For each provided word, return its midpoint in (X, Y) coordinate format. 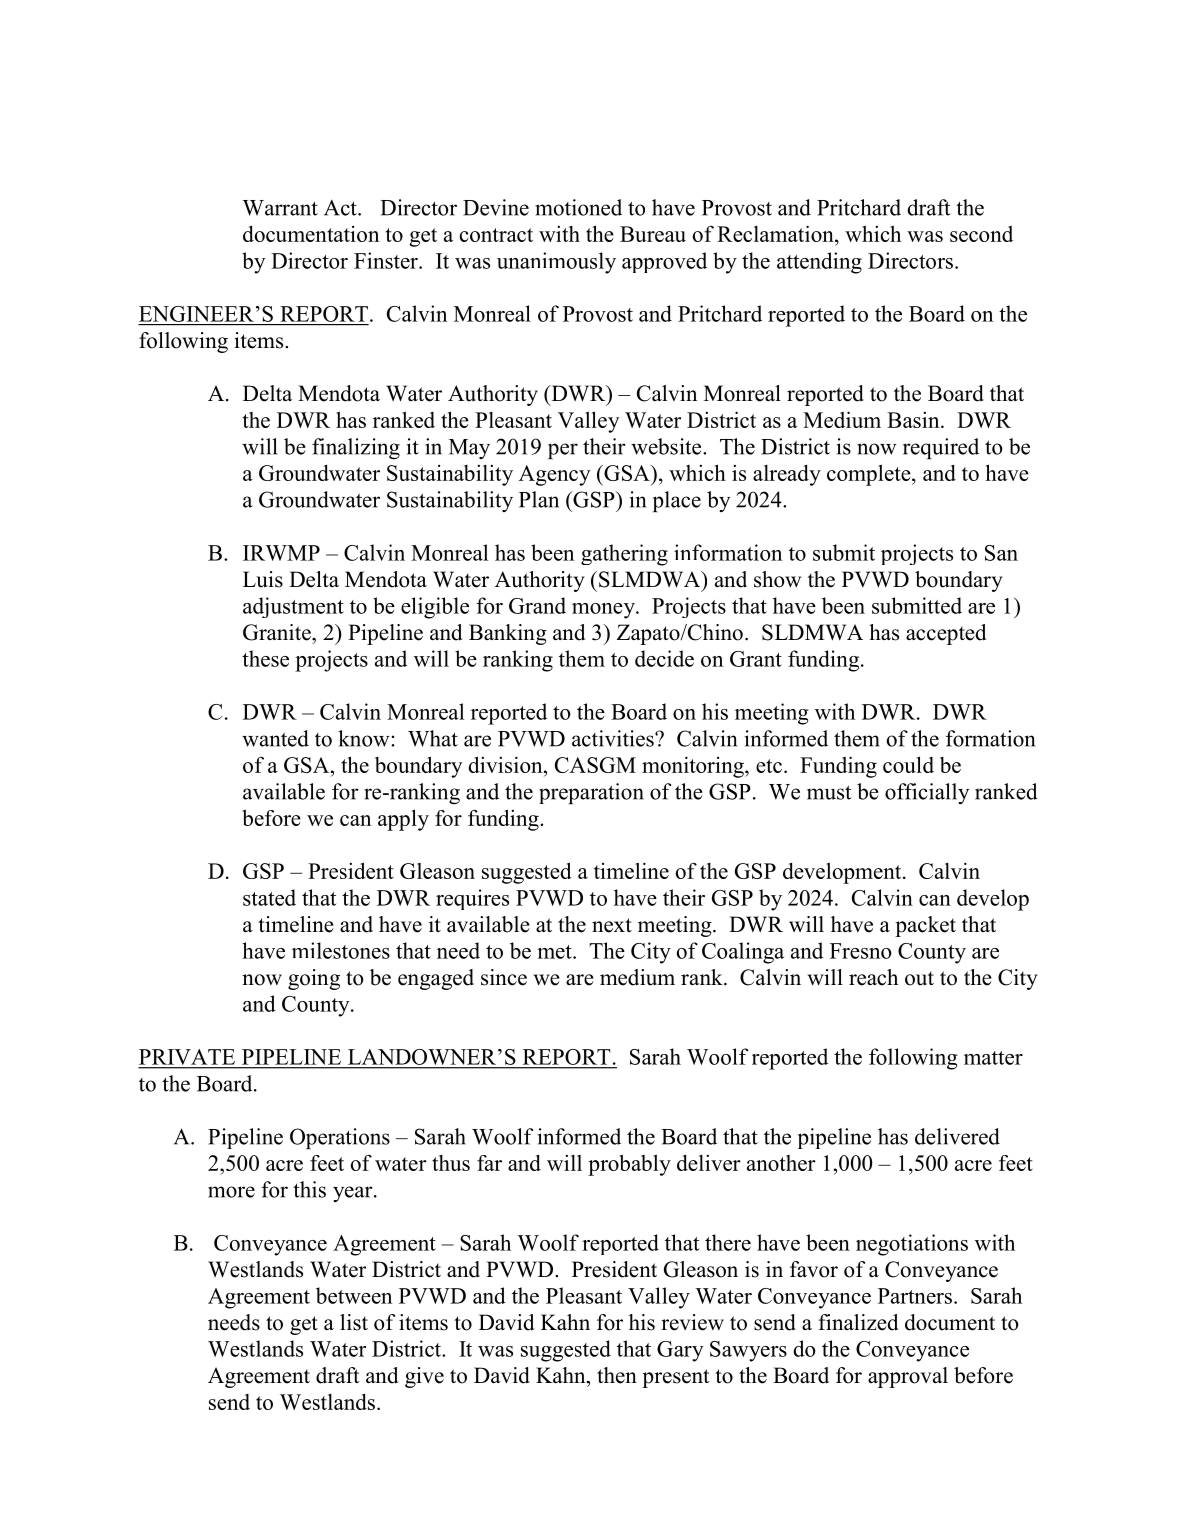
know (365, 738)
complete (870, 475)
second (981, 234)
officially (927, 793)
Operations (340, 1138)
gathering (624, 555)
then (617, 1375)
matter (993, 1058)
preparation (591, 793)
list (354, 1322)
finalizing (356, 449)
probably (629, 1165)
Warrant (280, 208)
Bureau (653, 234)
